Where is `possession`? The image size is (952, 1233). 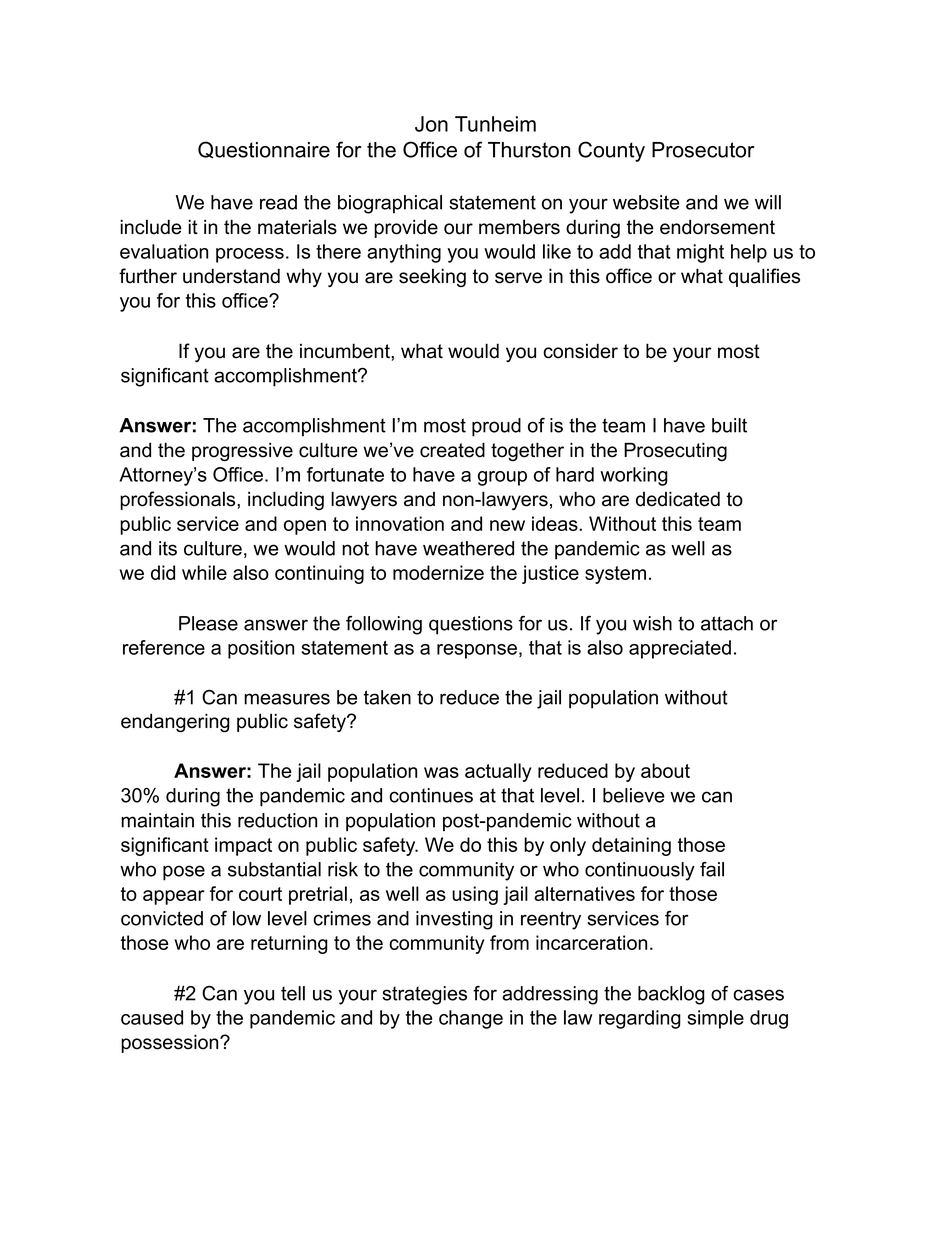
possession is located at coordinates (171, 1043).
